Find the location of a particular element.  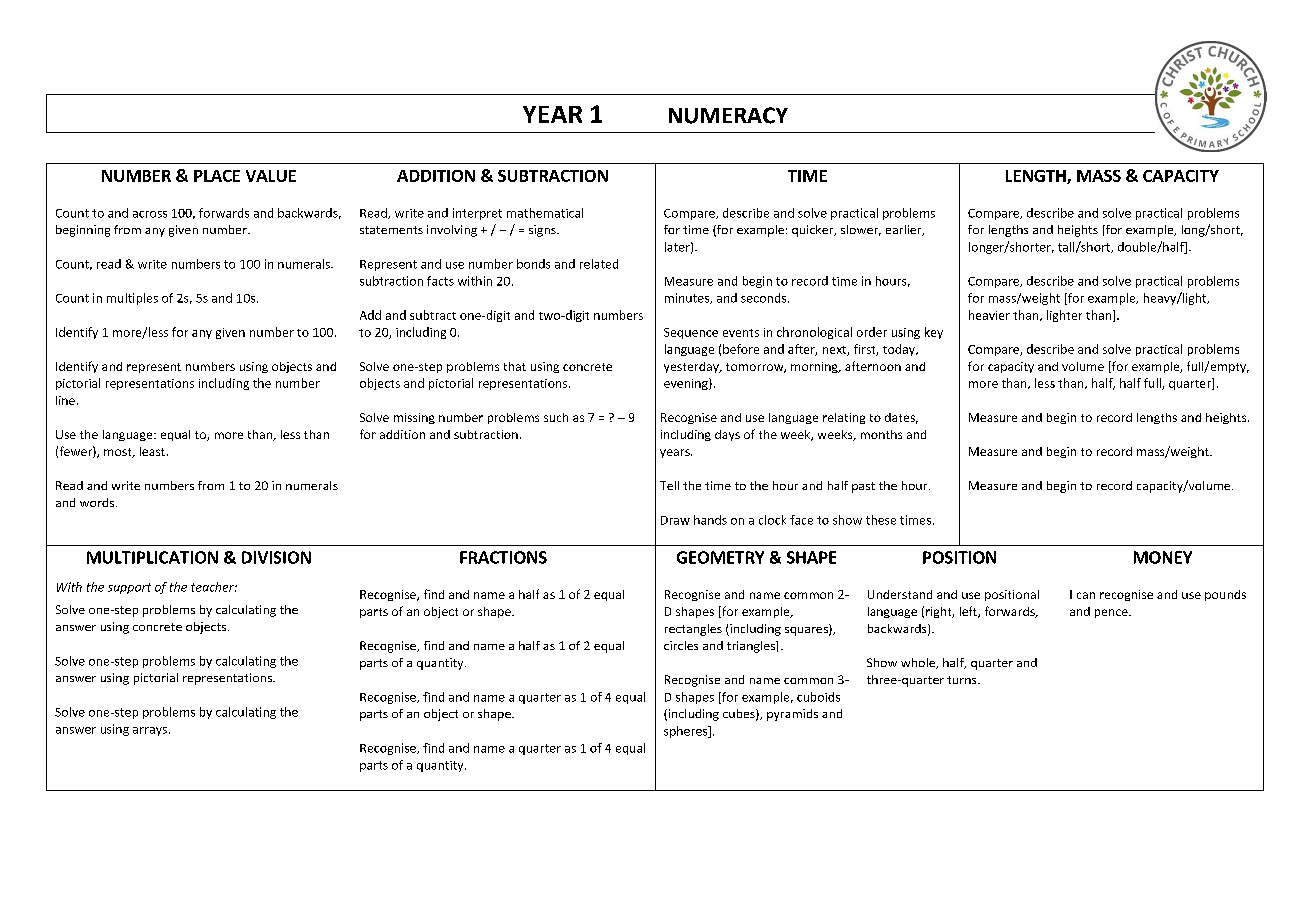

arrays is located at coordinates (150, 731).
